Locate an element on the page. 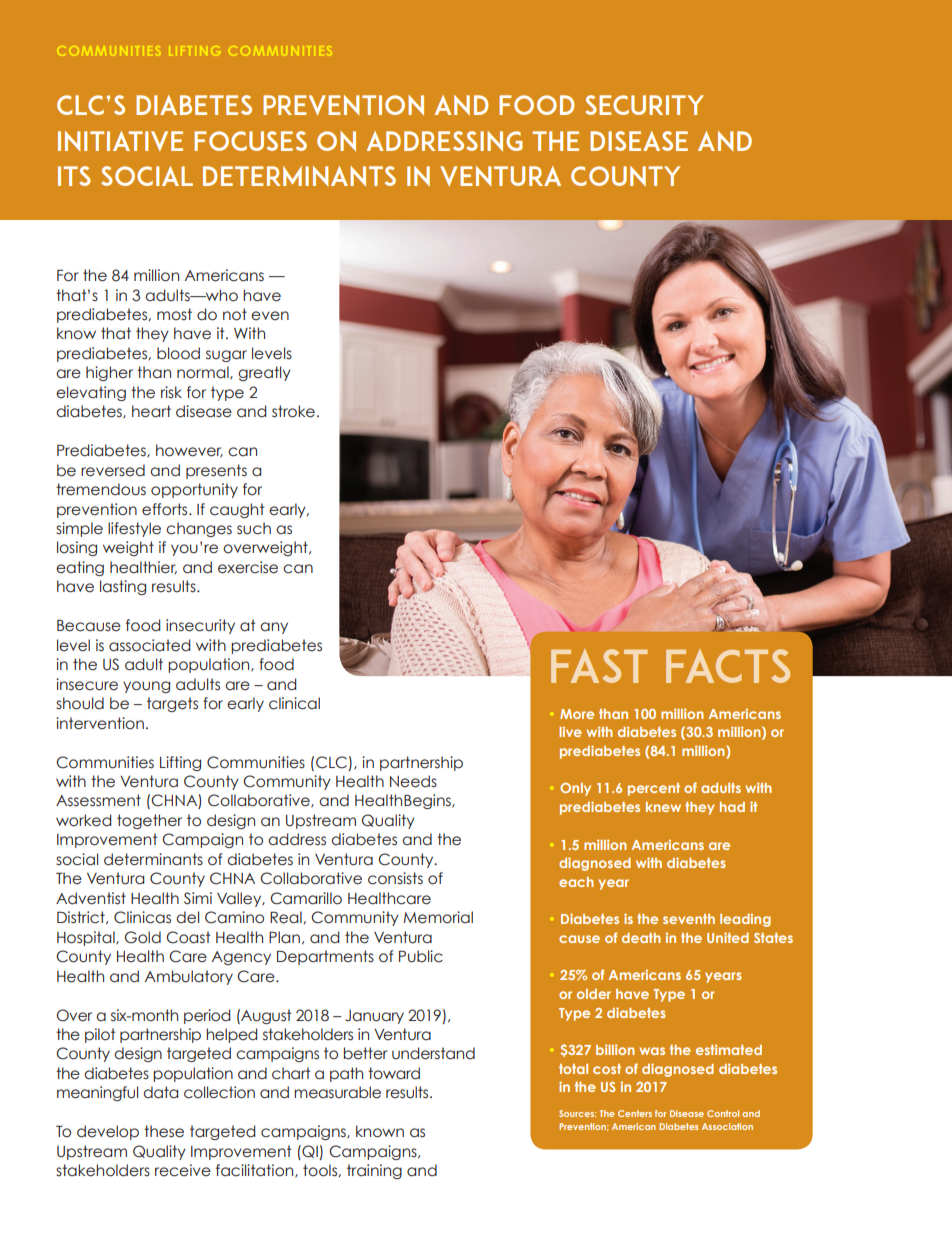  these is located at coordinates (164, 1131).
